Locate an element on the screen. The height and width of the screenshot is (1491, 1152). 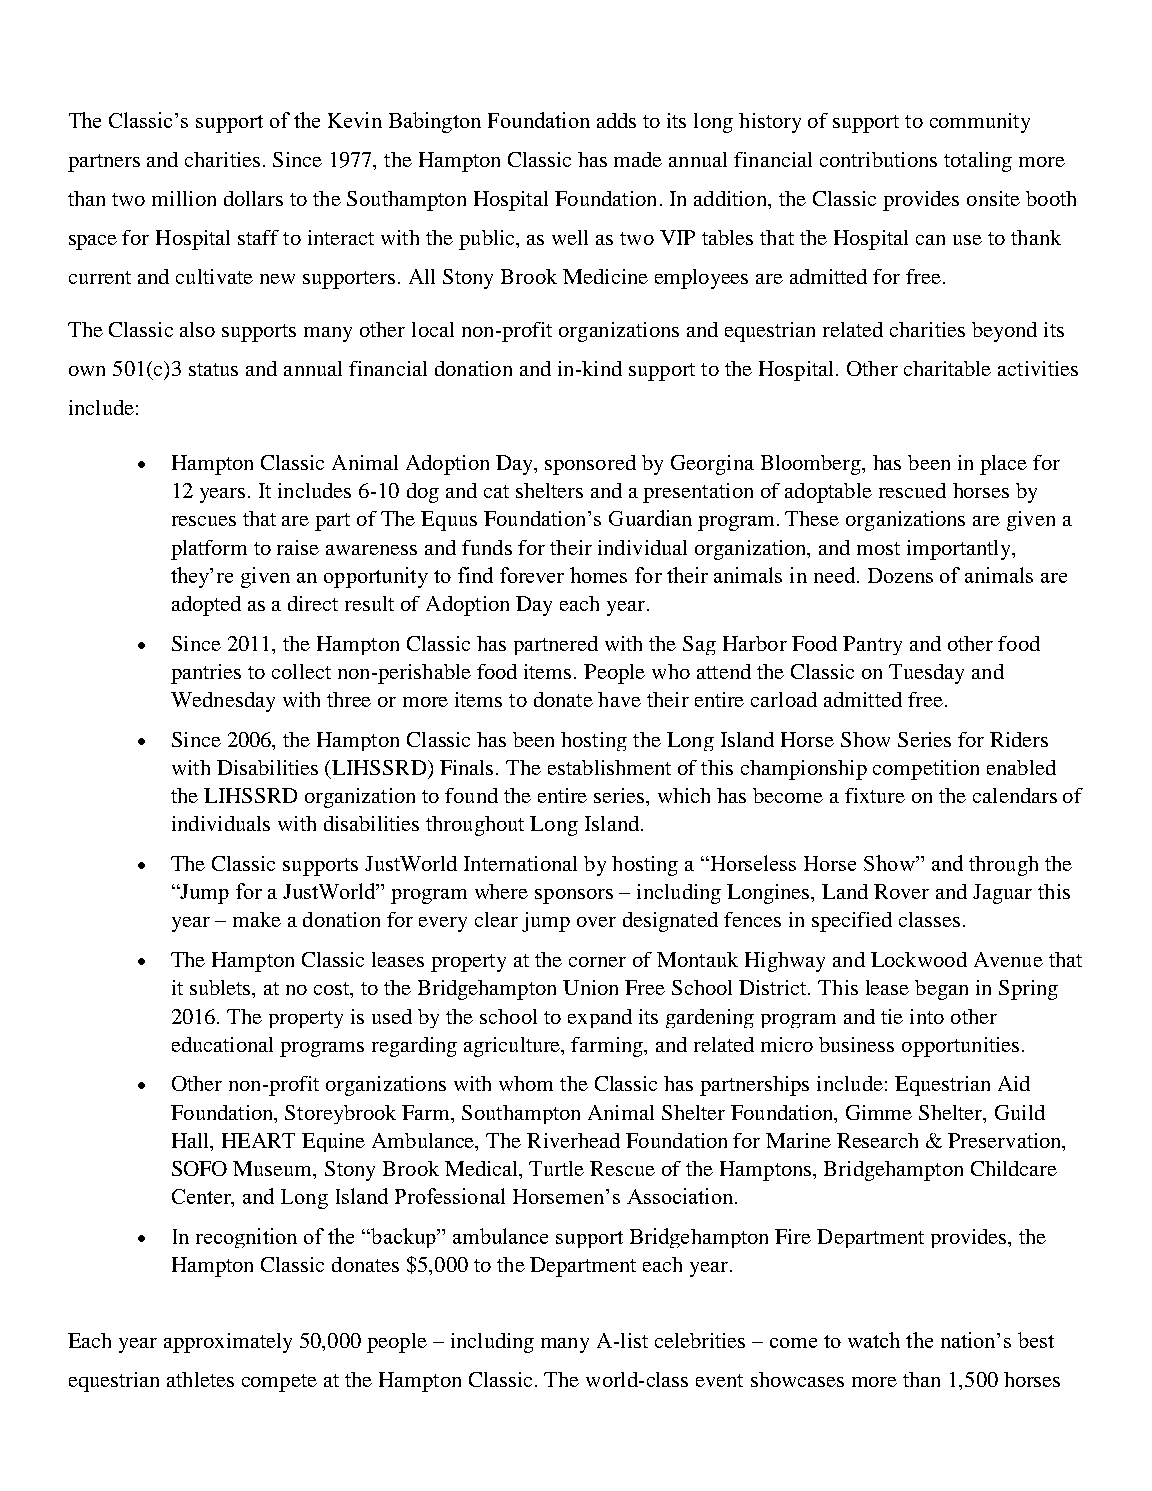
totaling is located at coordinates (978, 162).
